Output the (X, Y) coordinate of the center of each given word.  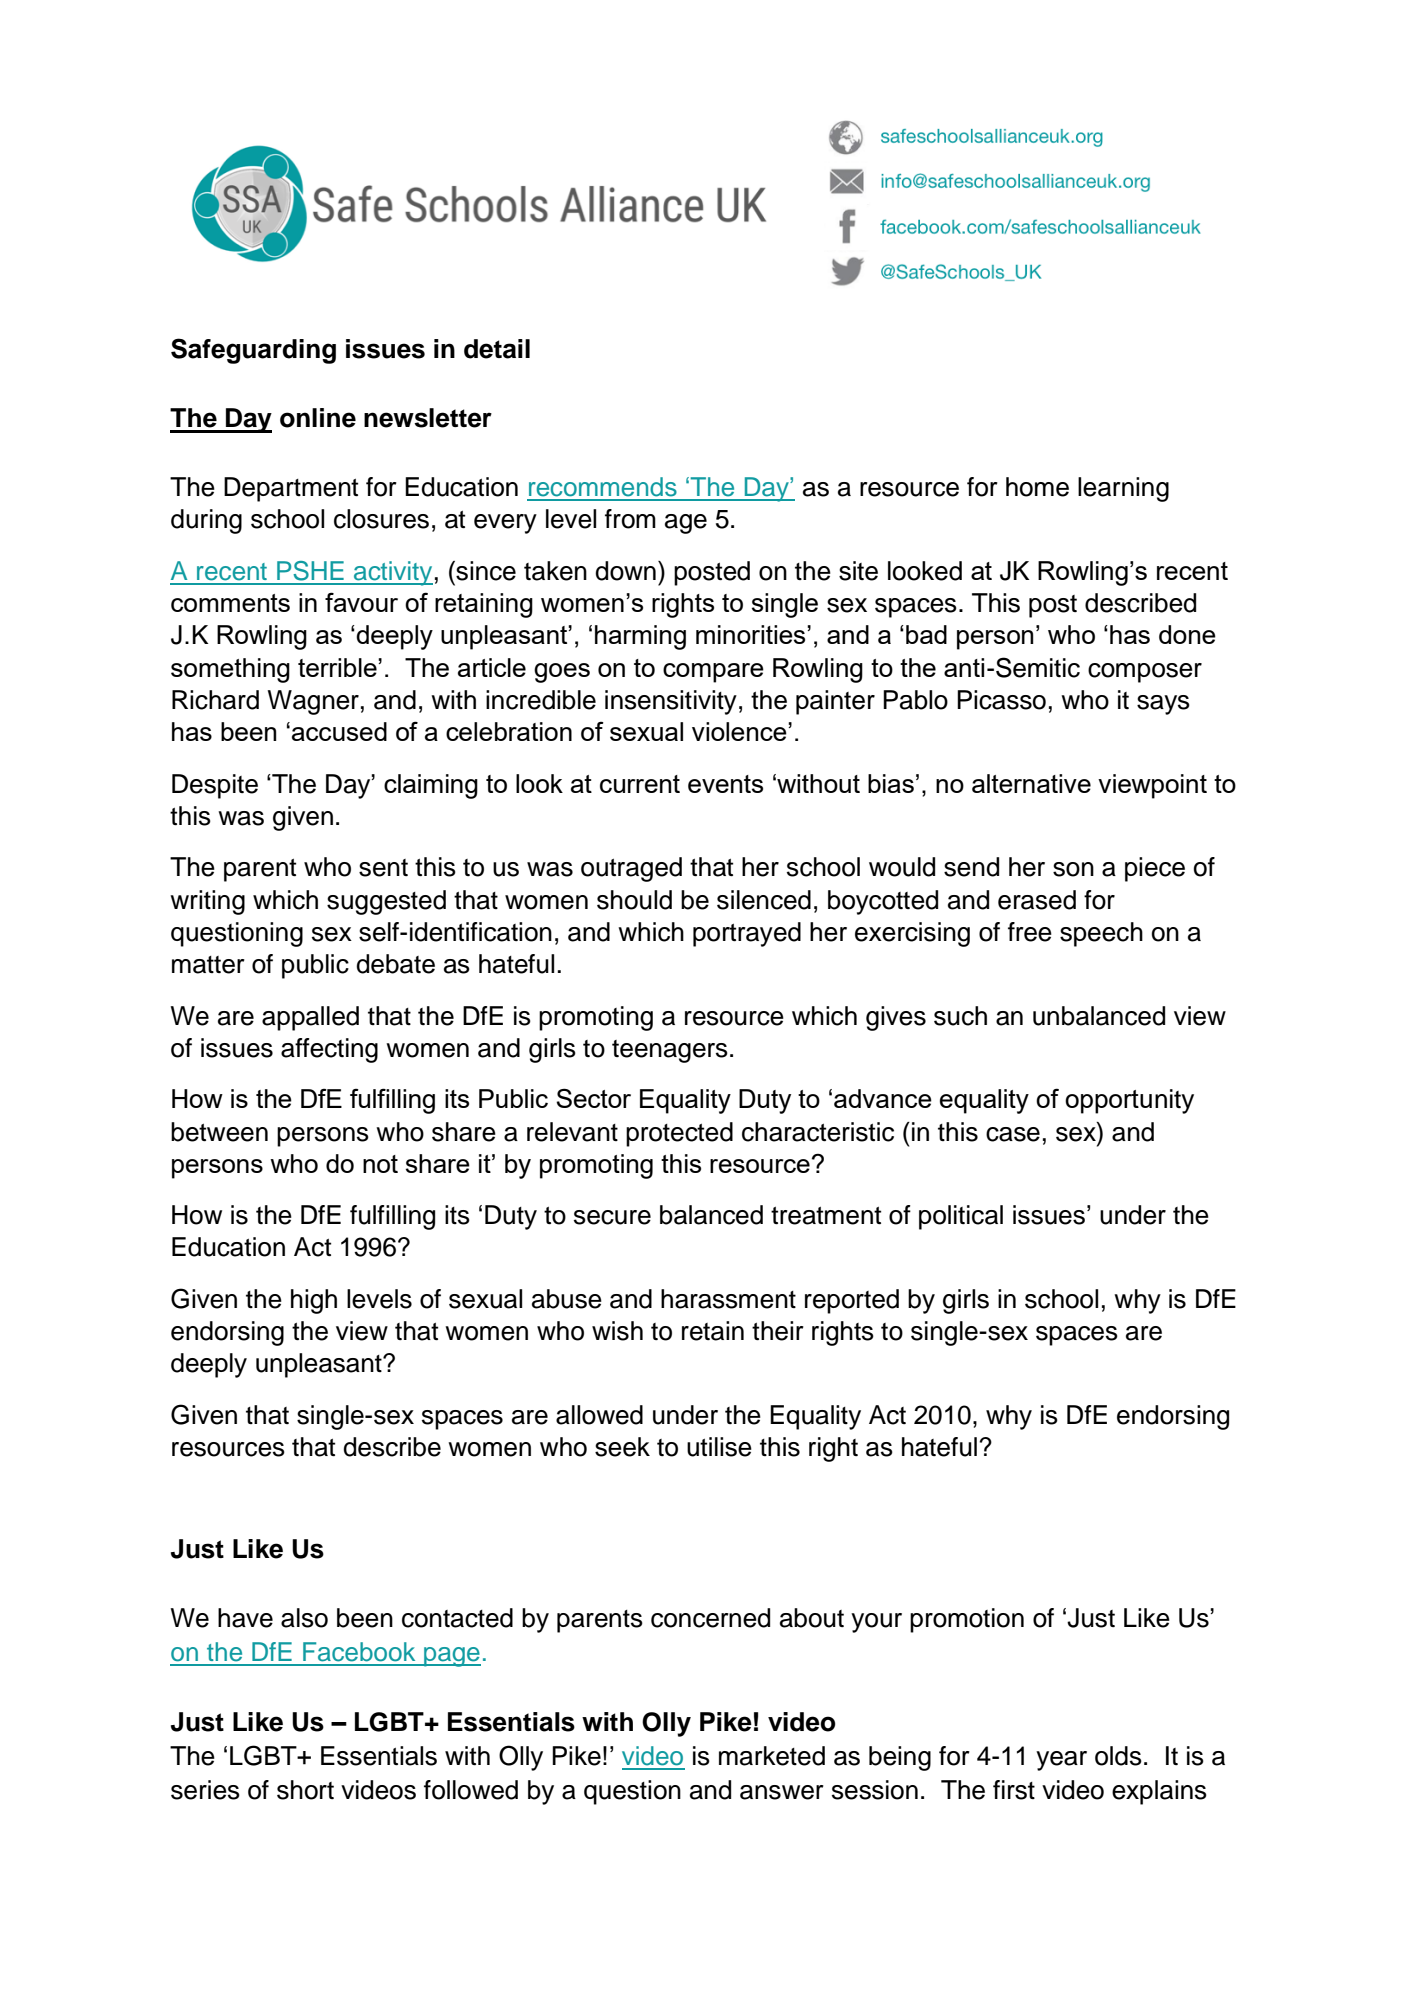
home (1037, 487)
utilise (719, 1447)
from (630, 519)
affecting (329, 1050)
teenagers (670, 1051)
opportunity (1129, 1101)
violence (740, 731)
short (305, 1790)
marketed (772, 1756)
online (318, 418)
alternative (1031, 783)
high (314, 1301)
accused (339, 731)
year (1061, 1761)
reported (852, 1301)
